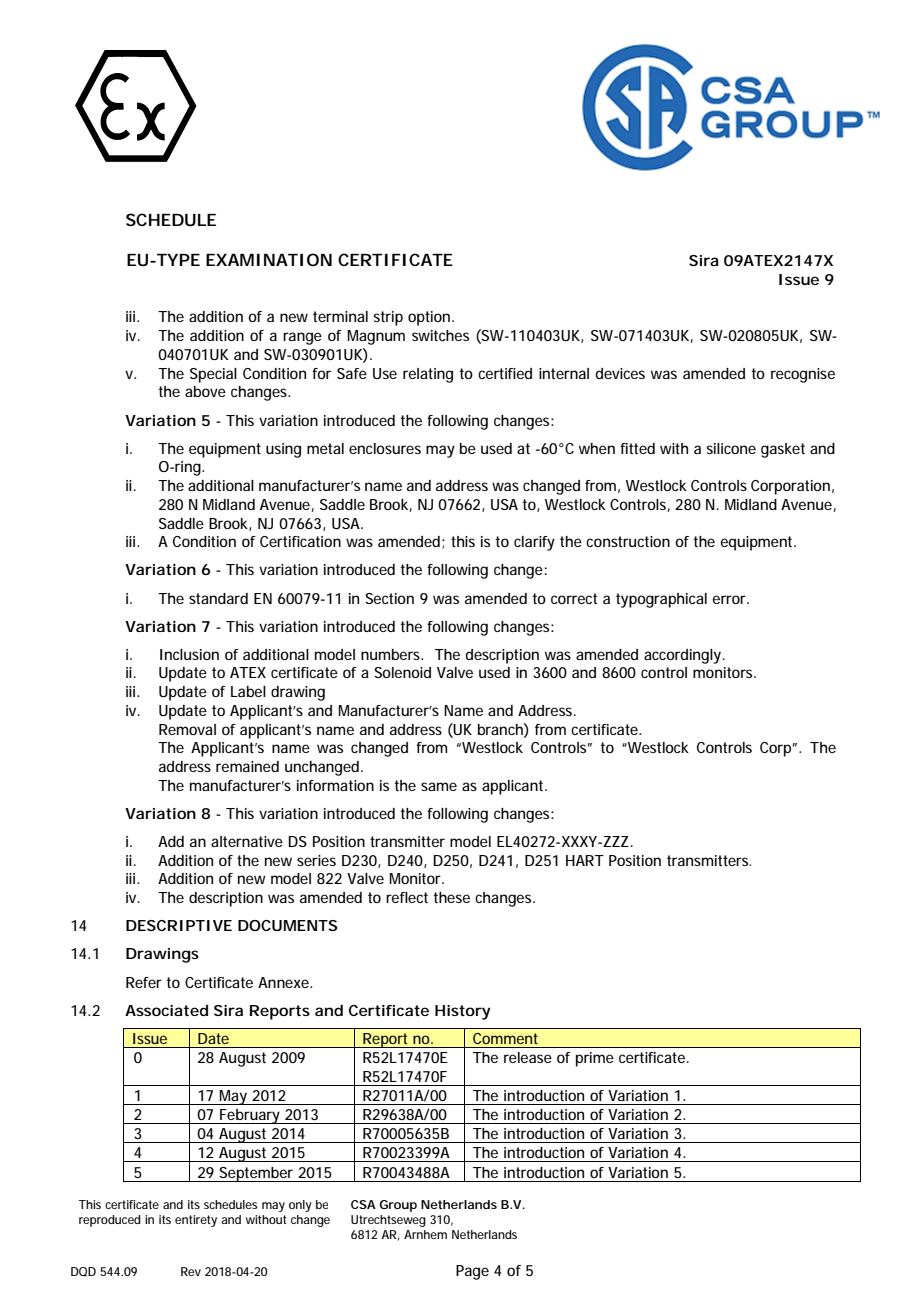 The height and width of the screenshot is (1308, 924). Describe the element at coordinates (463, 1012) in the screenshot. I see `History` at that location.
